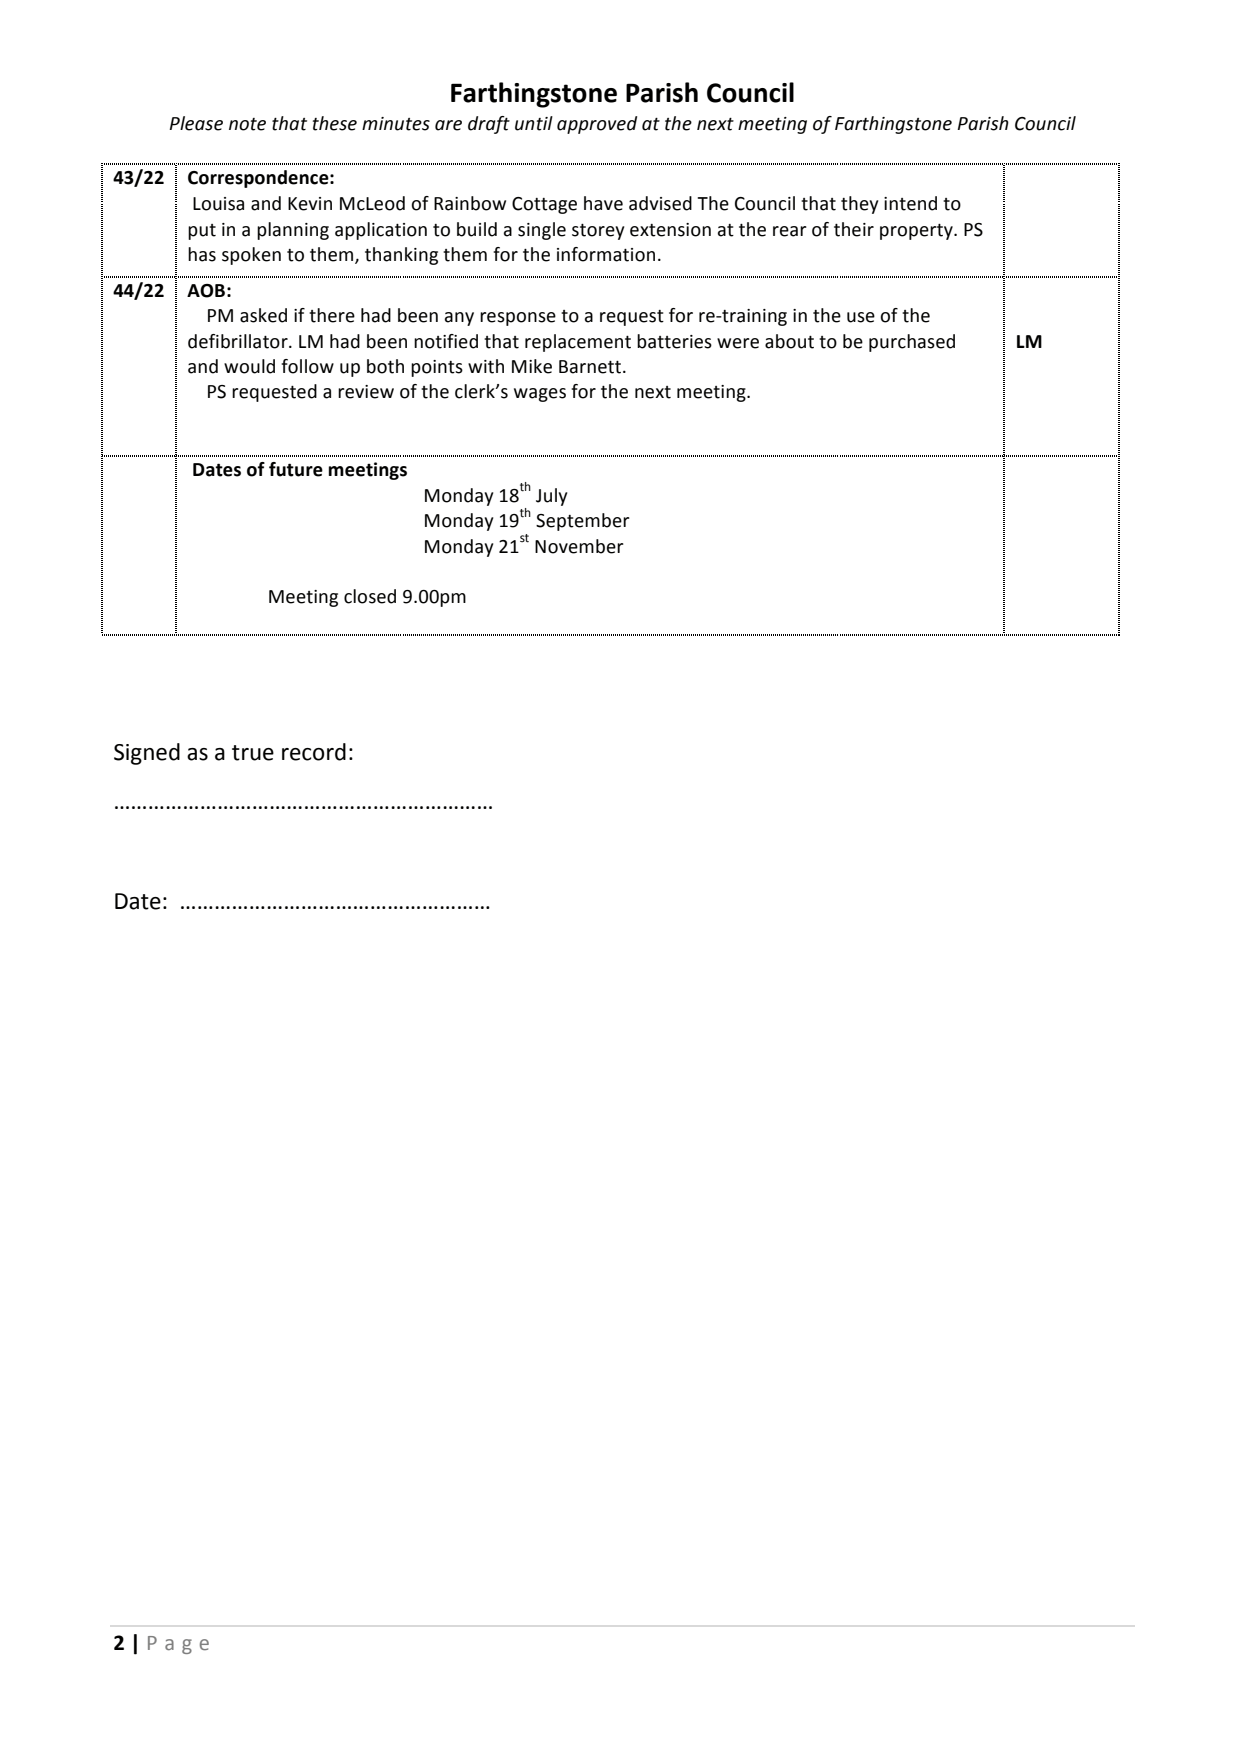 This document has height=1758, width=1243. I want to click on closed, so click(370, 596).
